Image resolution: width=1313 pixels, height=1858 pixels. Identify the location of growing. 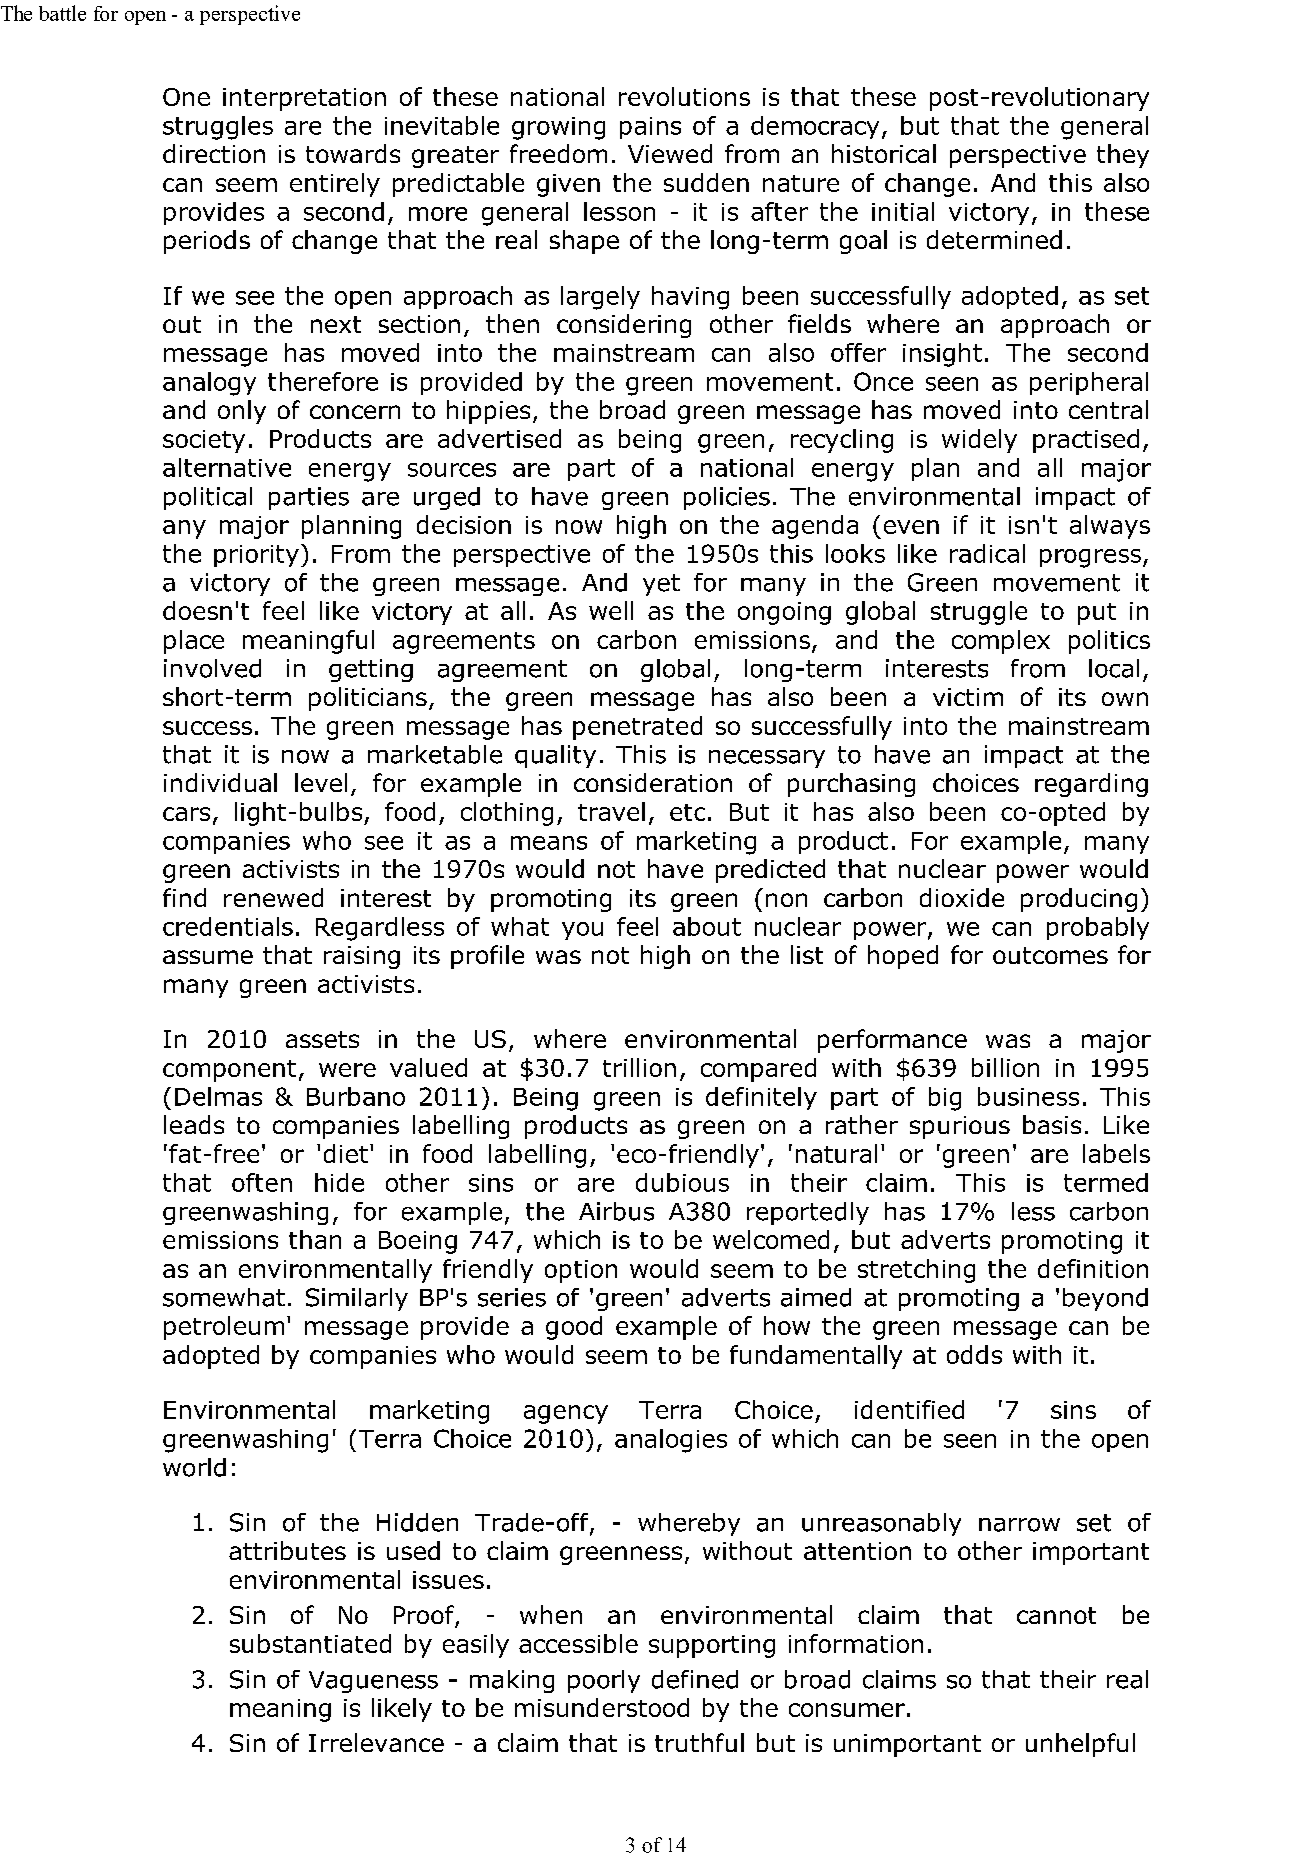
(558, 128).
